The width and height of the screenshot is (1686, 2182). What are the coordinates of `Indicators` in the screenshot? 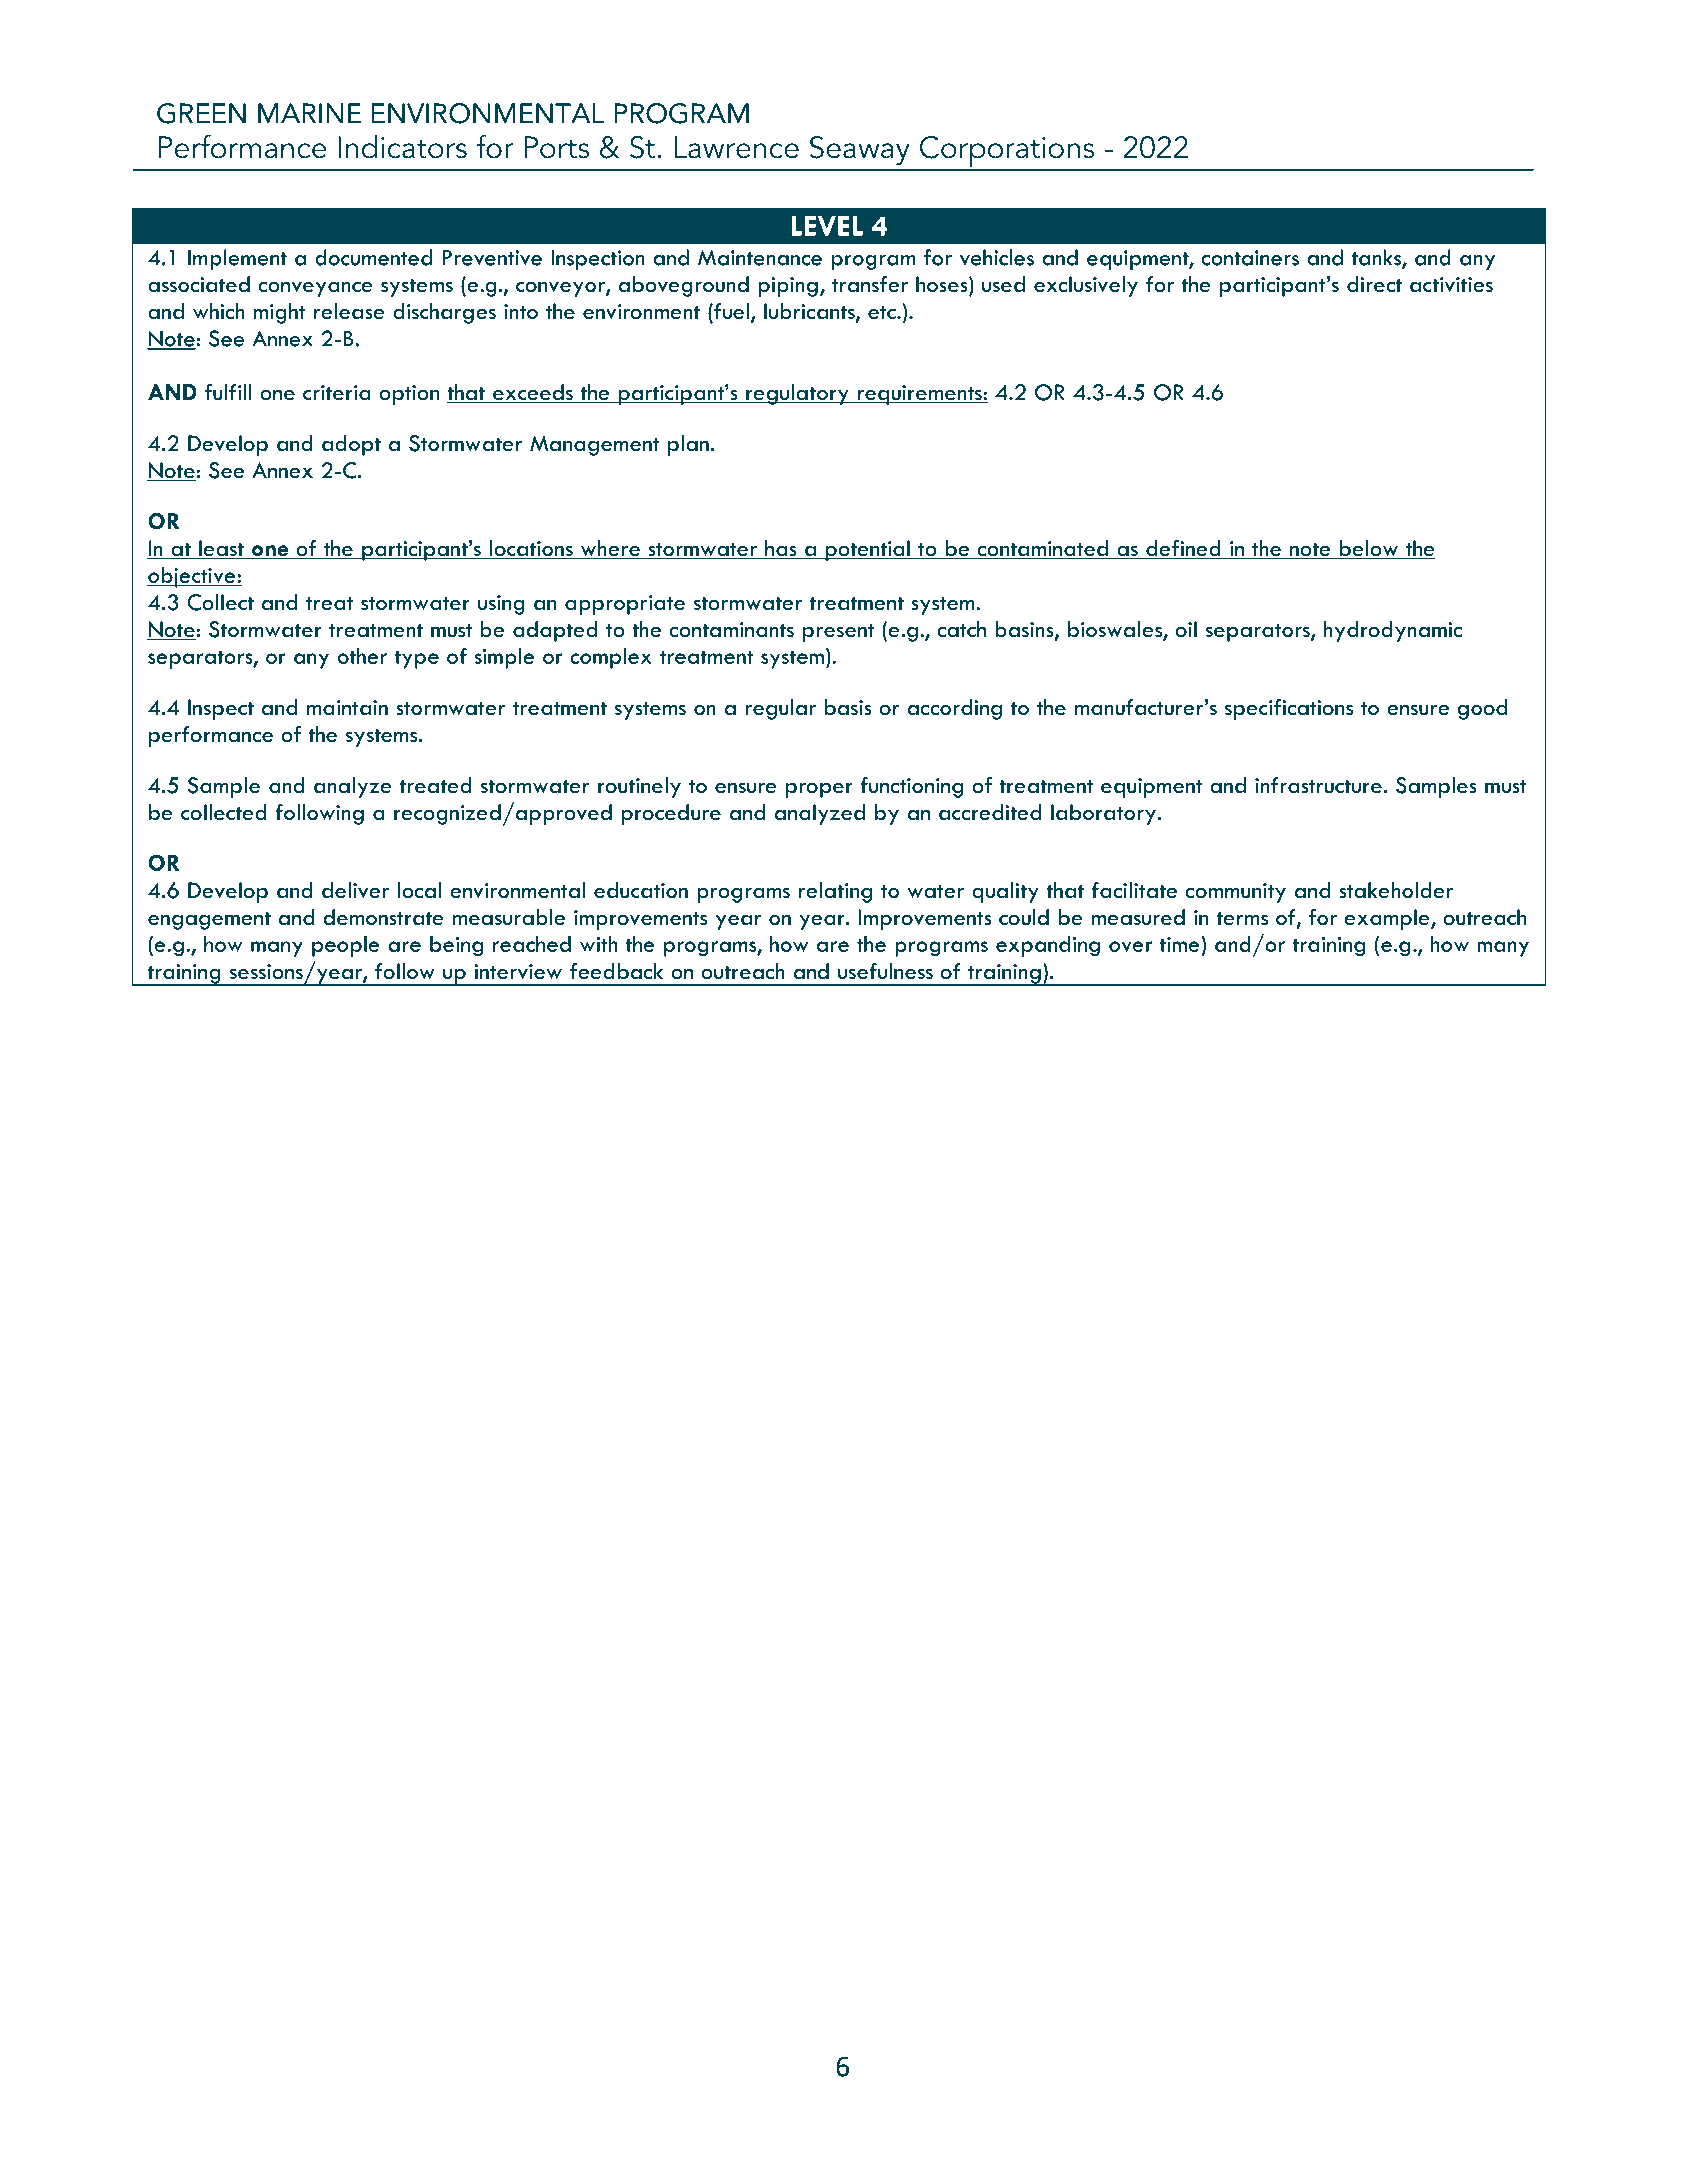 It's located at (402, 147).
